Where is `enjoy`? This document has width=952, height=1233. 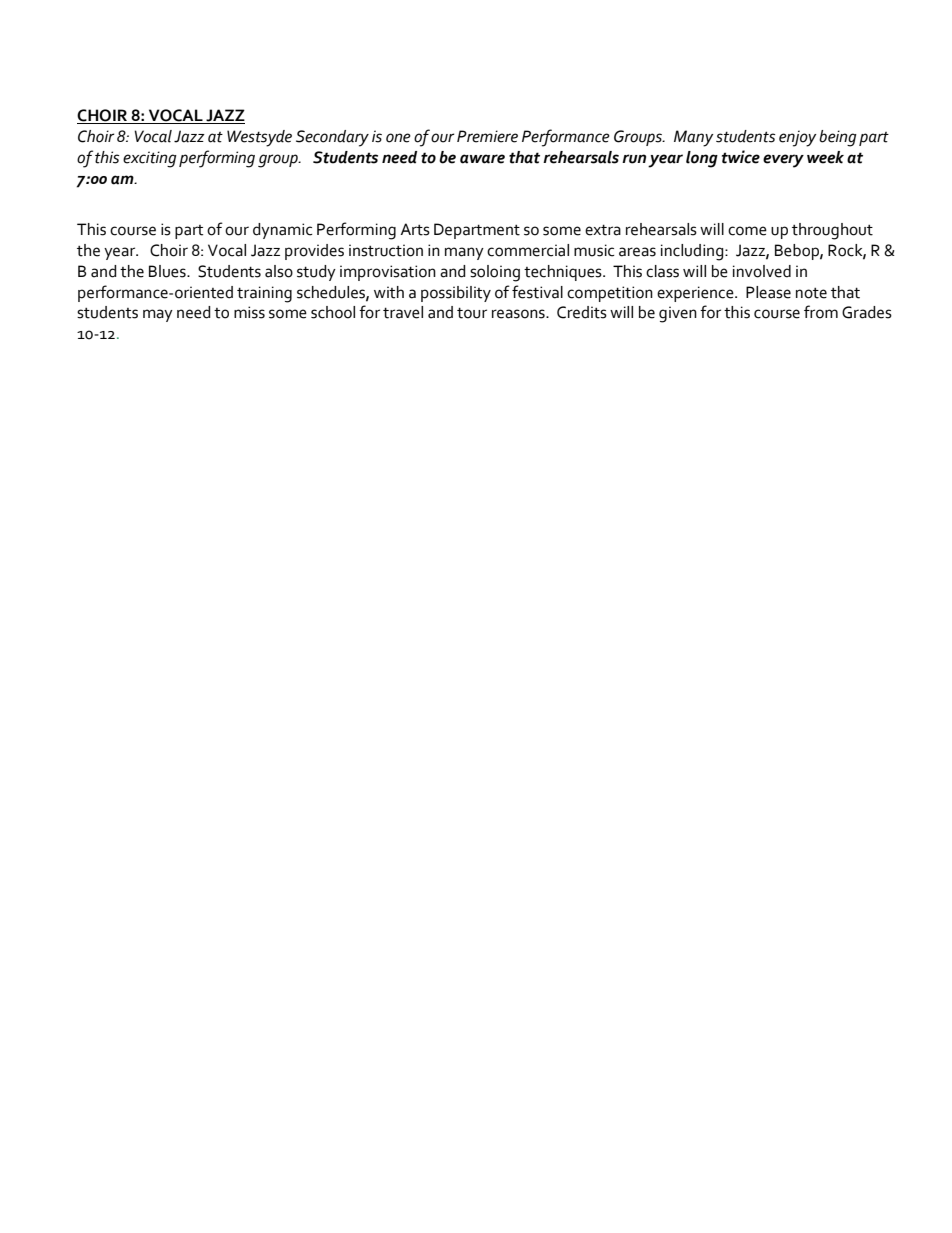
enjoy is located at coordinates (798, 138).
